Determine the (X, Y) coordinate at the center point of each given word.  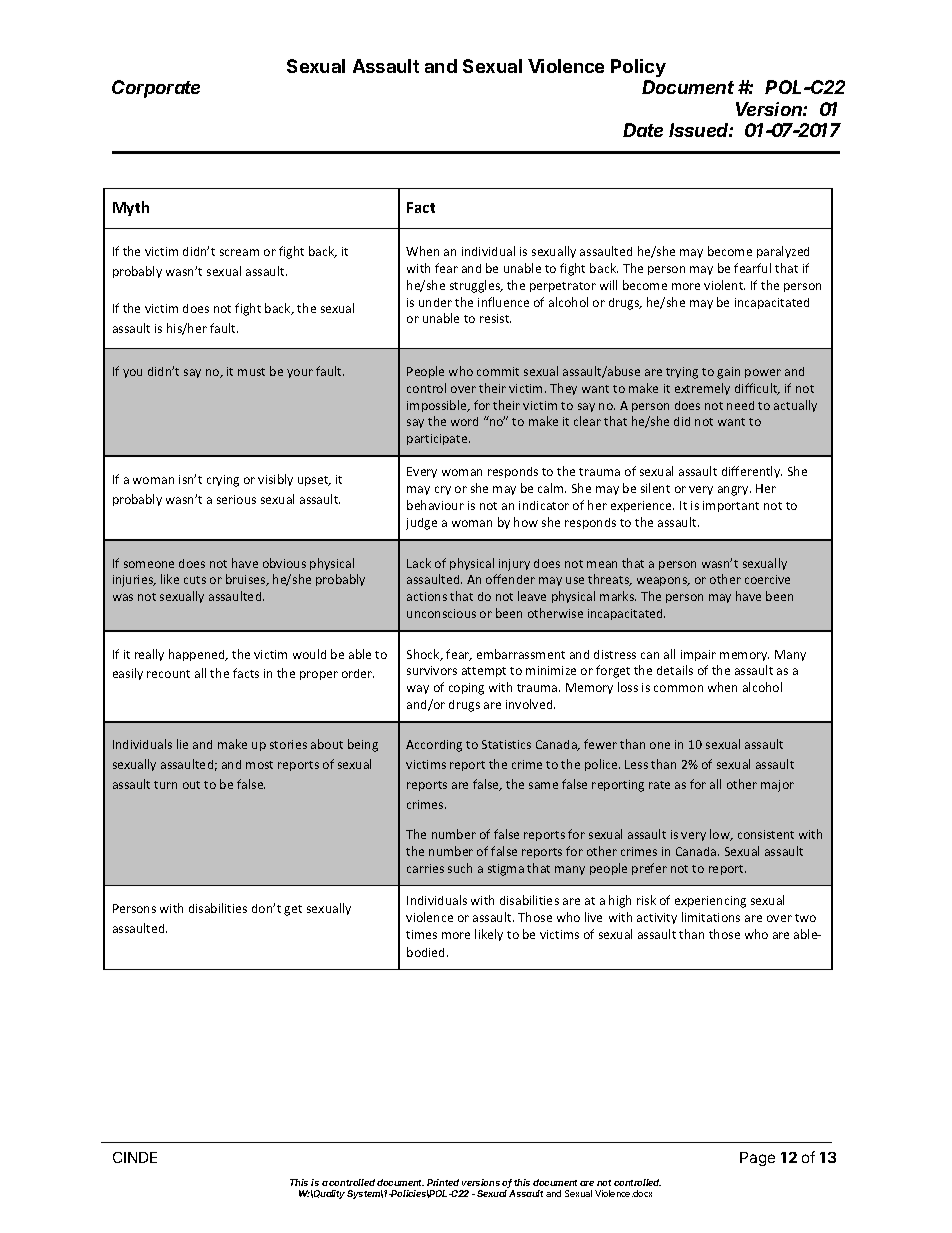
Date (643, 130)
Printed (443, 1182)
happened (198, 655)
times (421, 934)
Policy (638, 68)
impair (698, 655)
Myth (131, 208)
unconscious (441, 613)
